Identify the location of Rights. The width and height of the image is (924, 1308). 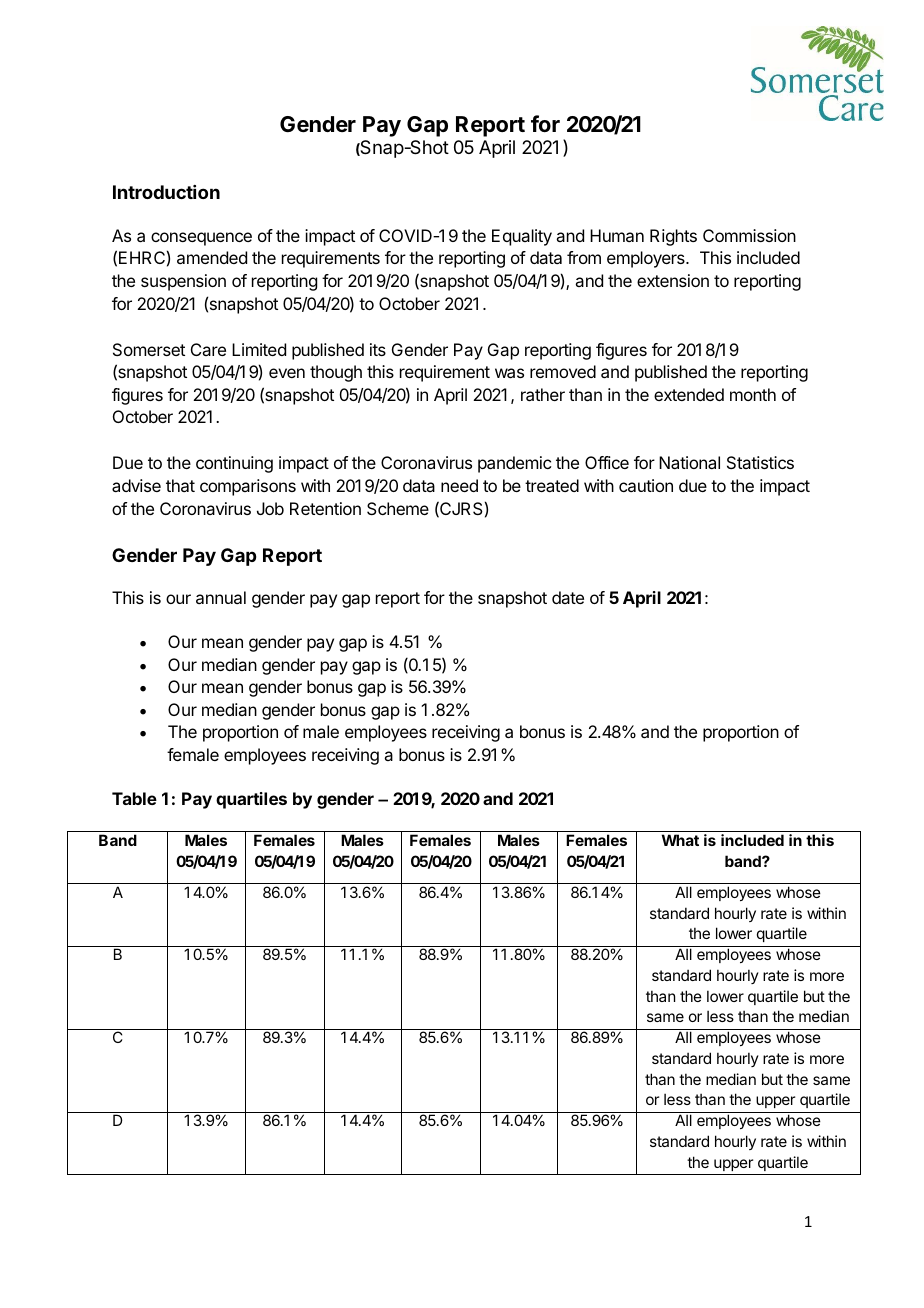
(673, 237).
